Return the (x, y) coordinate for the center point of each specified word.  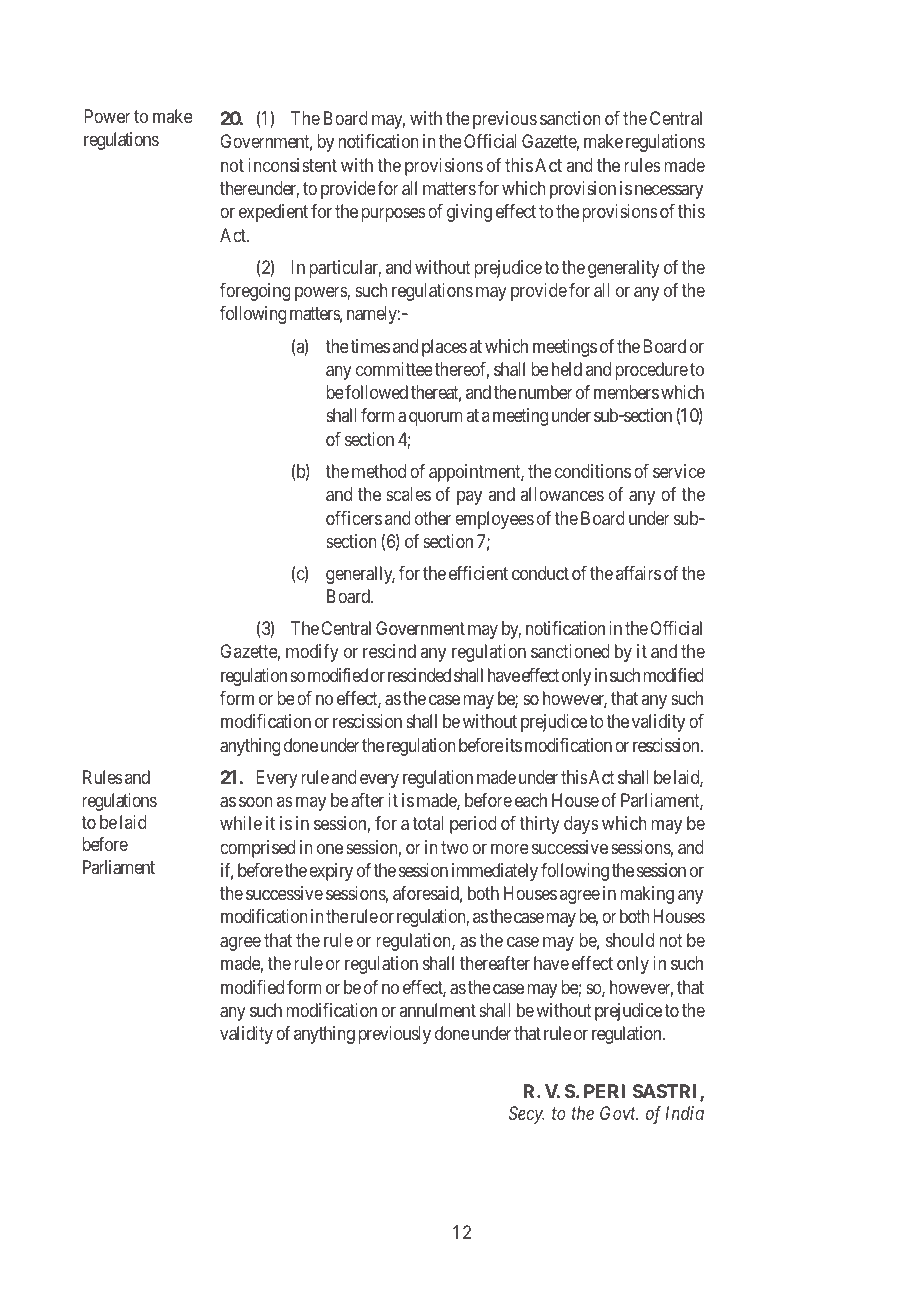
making (647, 895)
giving (469, 213)
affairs (638, 573)
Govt (619, 1113)
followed (376, 392)
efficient (478, 573)
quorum (435, 419)
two (455, 847)
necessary (669, 191)
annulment (438, 1010)
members (626, 392)
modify (312, 653)
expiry (331, 872)
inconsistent (292, 165)
